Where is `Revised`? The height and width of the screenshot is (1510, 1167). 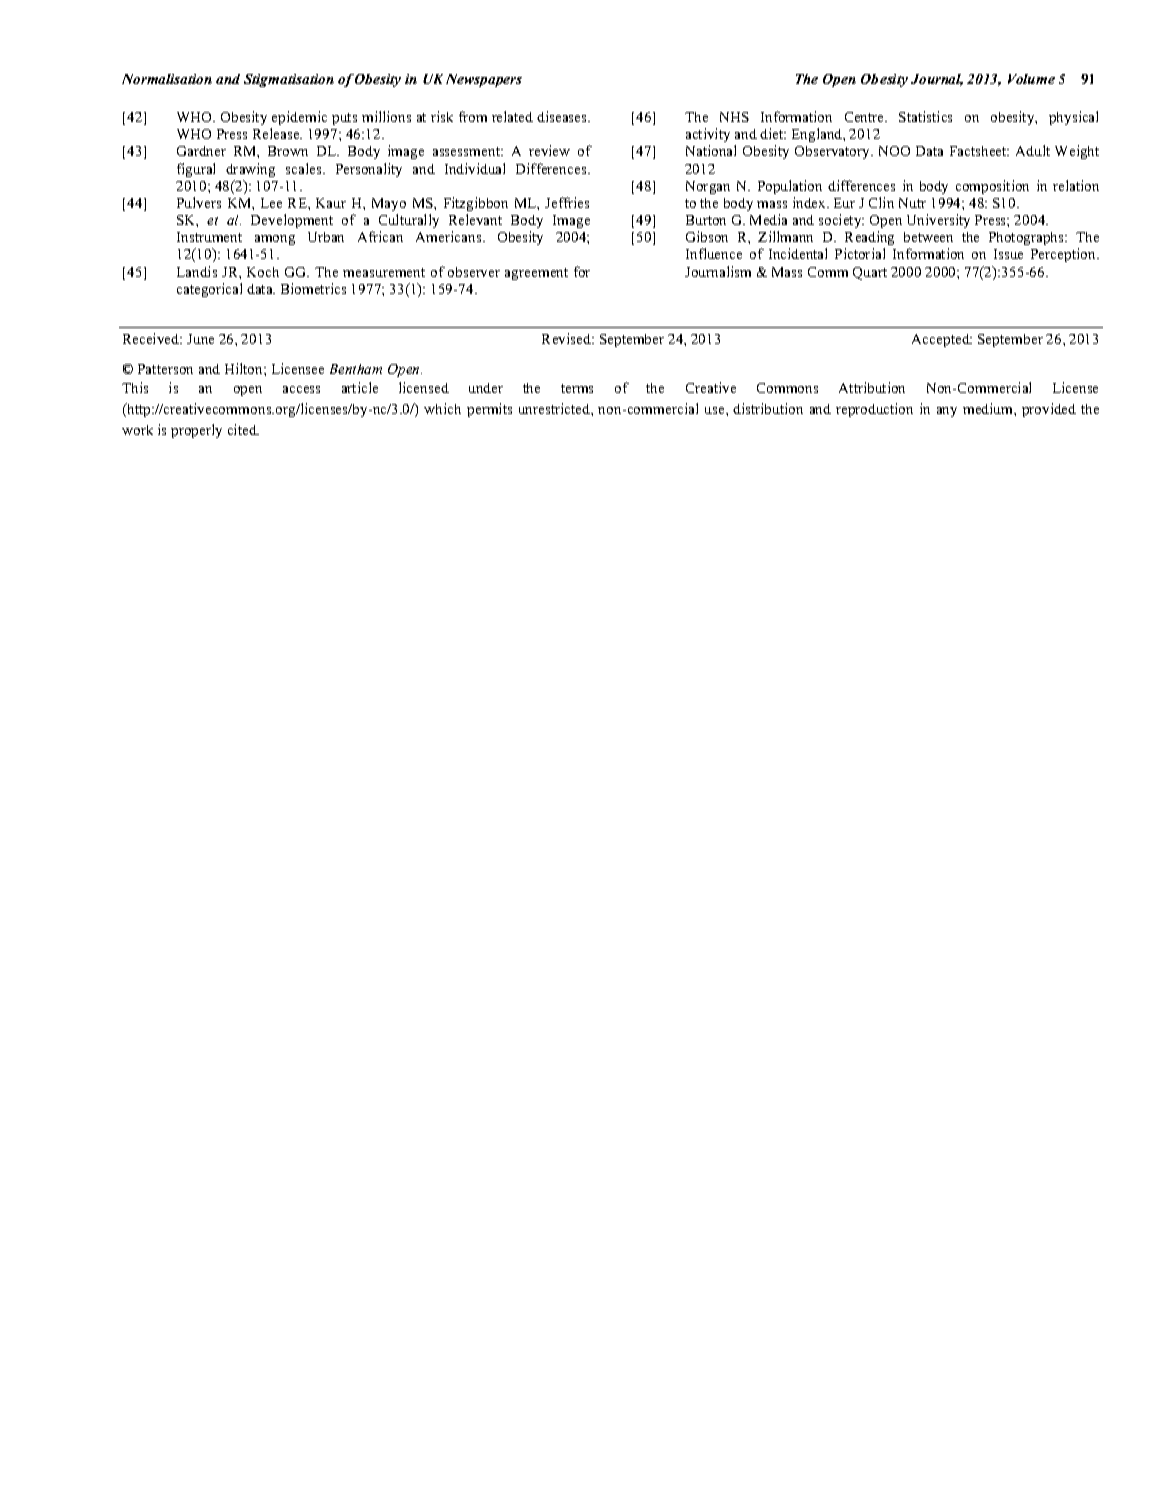
Revised is located at coordinates (567, 338).
